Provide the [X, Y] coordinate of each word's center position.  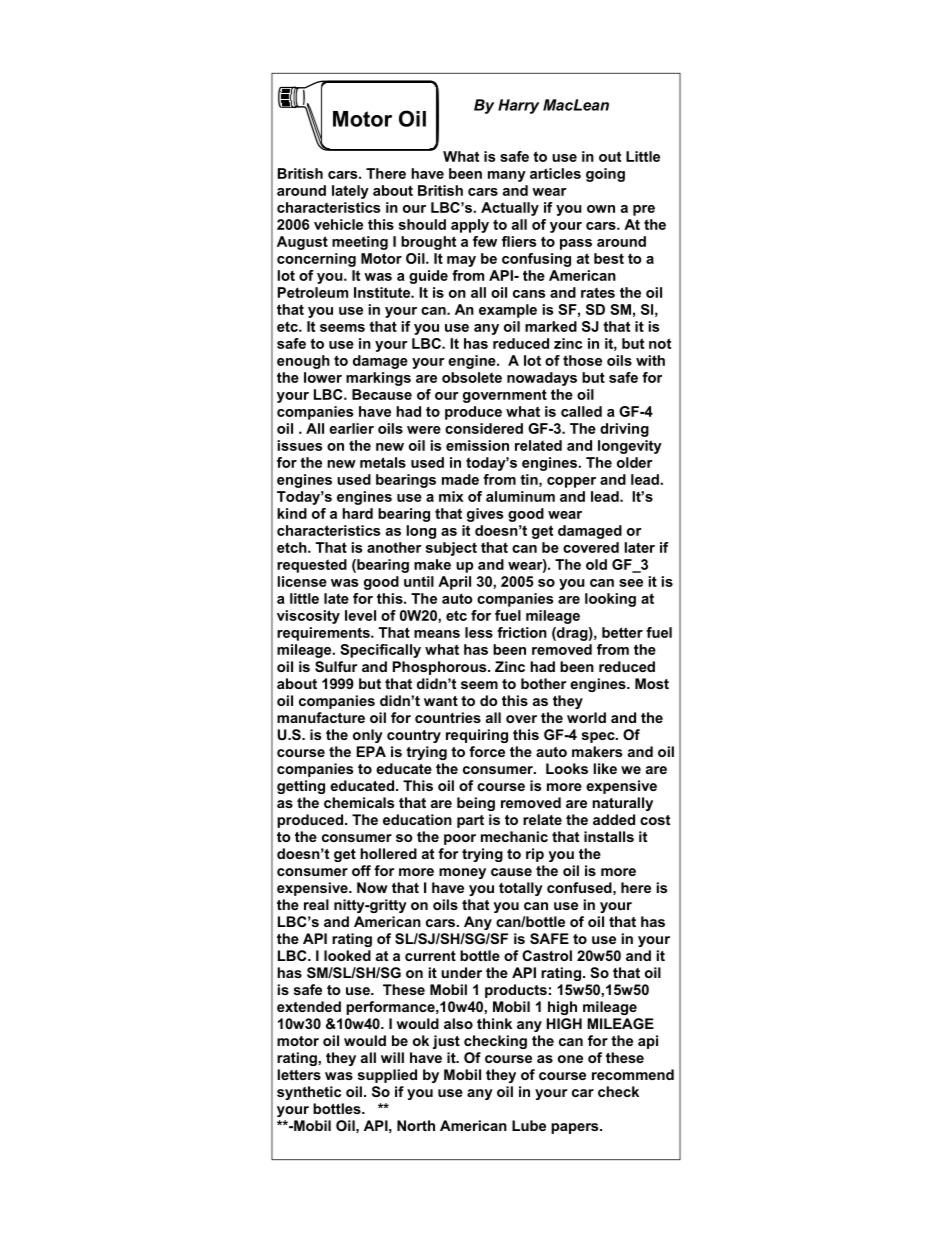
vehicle [338, 224]
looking [610, 600]
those [582, 360]
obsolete [472, 377]
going [605, 175]
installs [609, 836]
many [507, 176]
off [361, 870]
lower [323, 377]
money [462, 873]
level [360, 615]
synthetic [309, 1093]
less [479, 632]
